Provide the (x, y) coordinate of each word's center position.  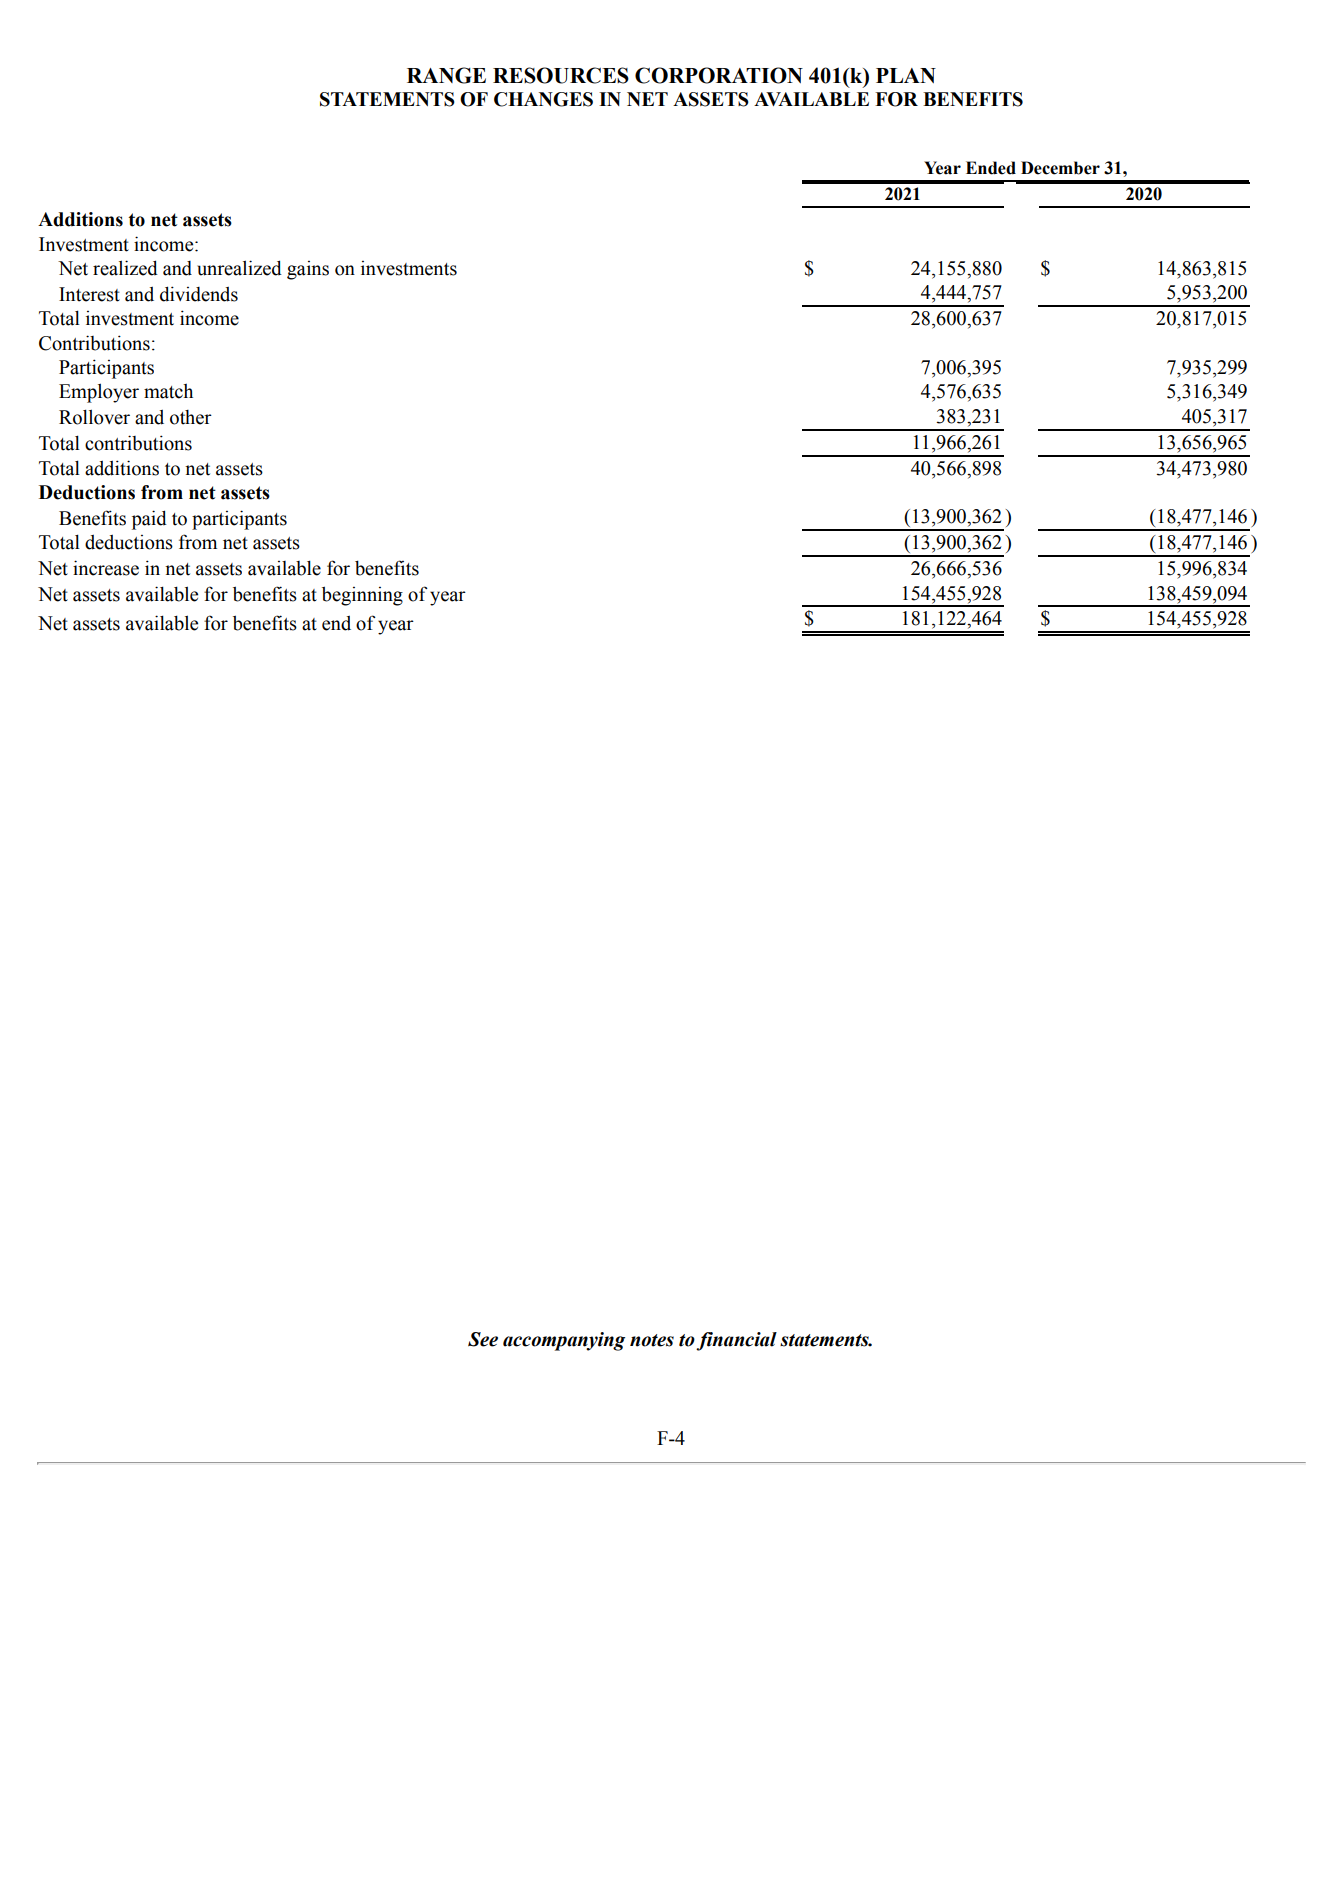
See (483, 1339)
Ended (991, 168)
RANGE (446, 75)
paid (149, 520)
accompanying (564, 1341)
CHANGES (543, 99)
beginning (362, 596)
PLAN (906, 75)
